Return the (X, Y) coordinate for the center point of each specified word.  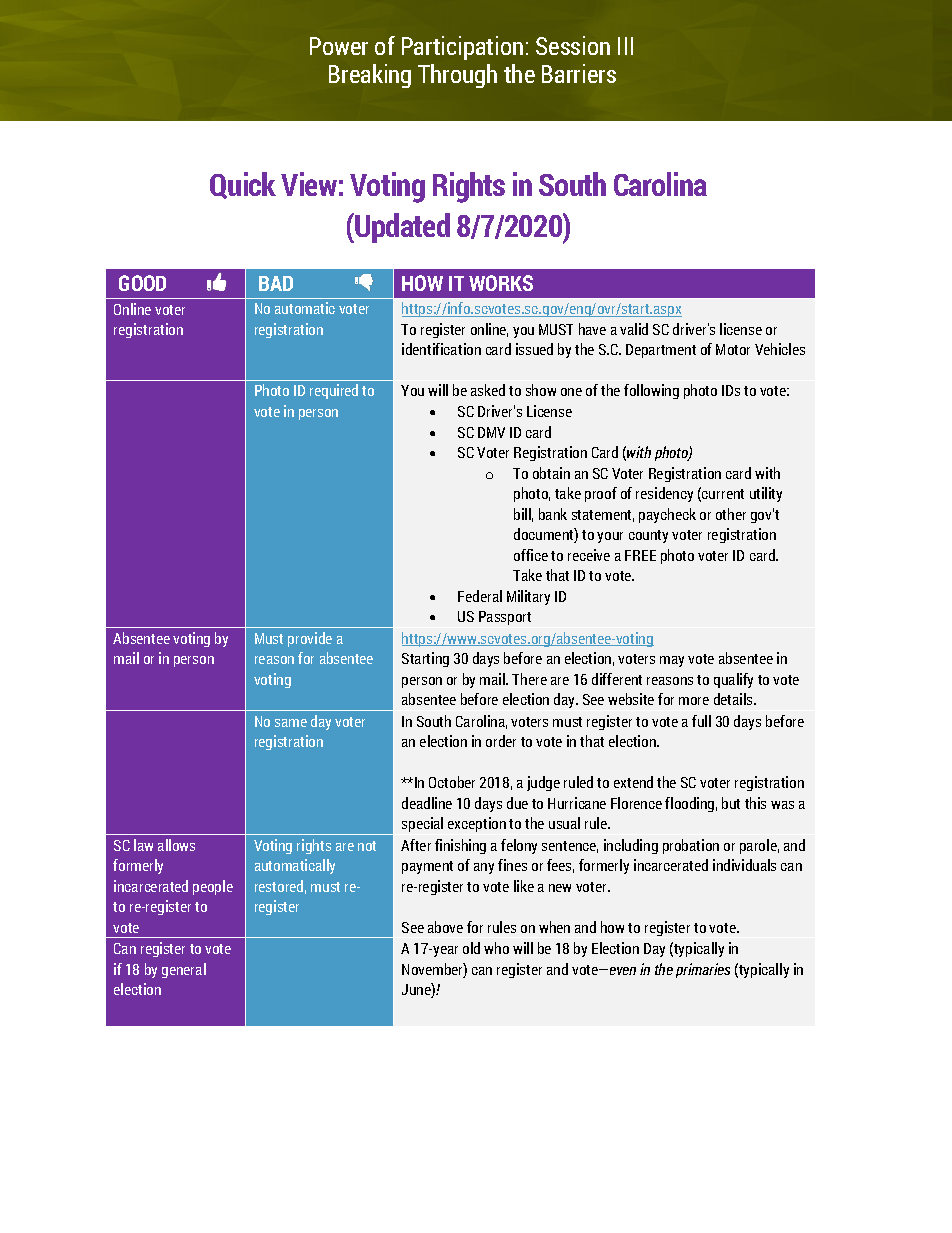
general (184, 970)
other (731, 514)
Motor (733, 349)
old (471, 948)
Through (457, 76)
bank (553, 514)
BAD (276, 283)
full (701, 721)
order (501, 741)
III (625, 46)
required (334, 391)
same (291, 723)
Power (339, 46)
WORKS (501, 283)
